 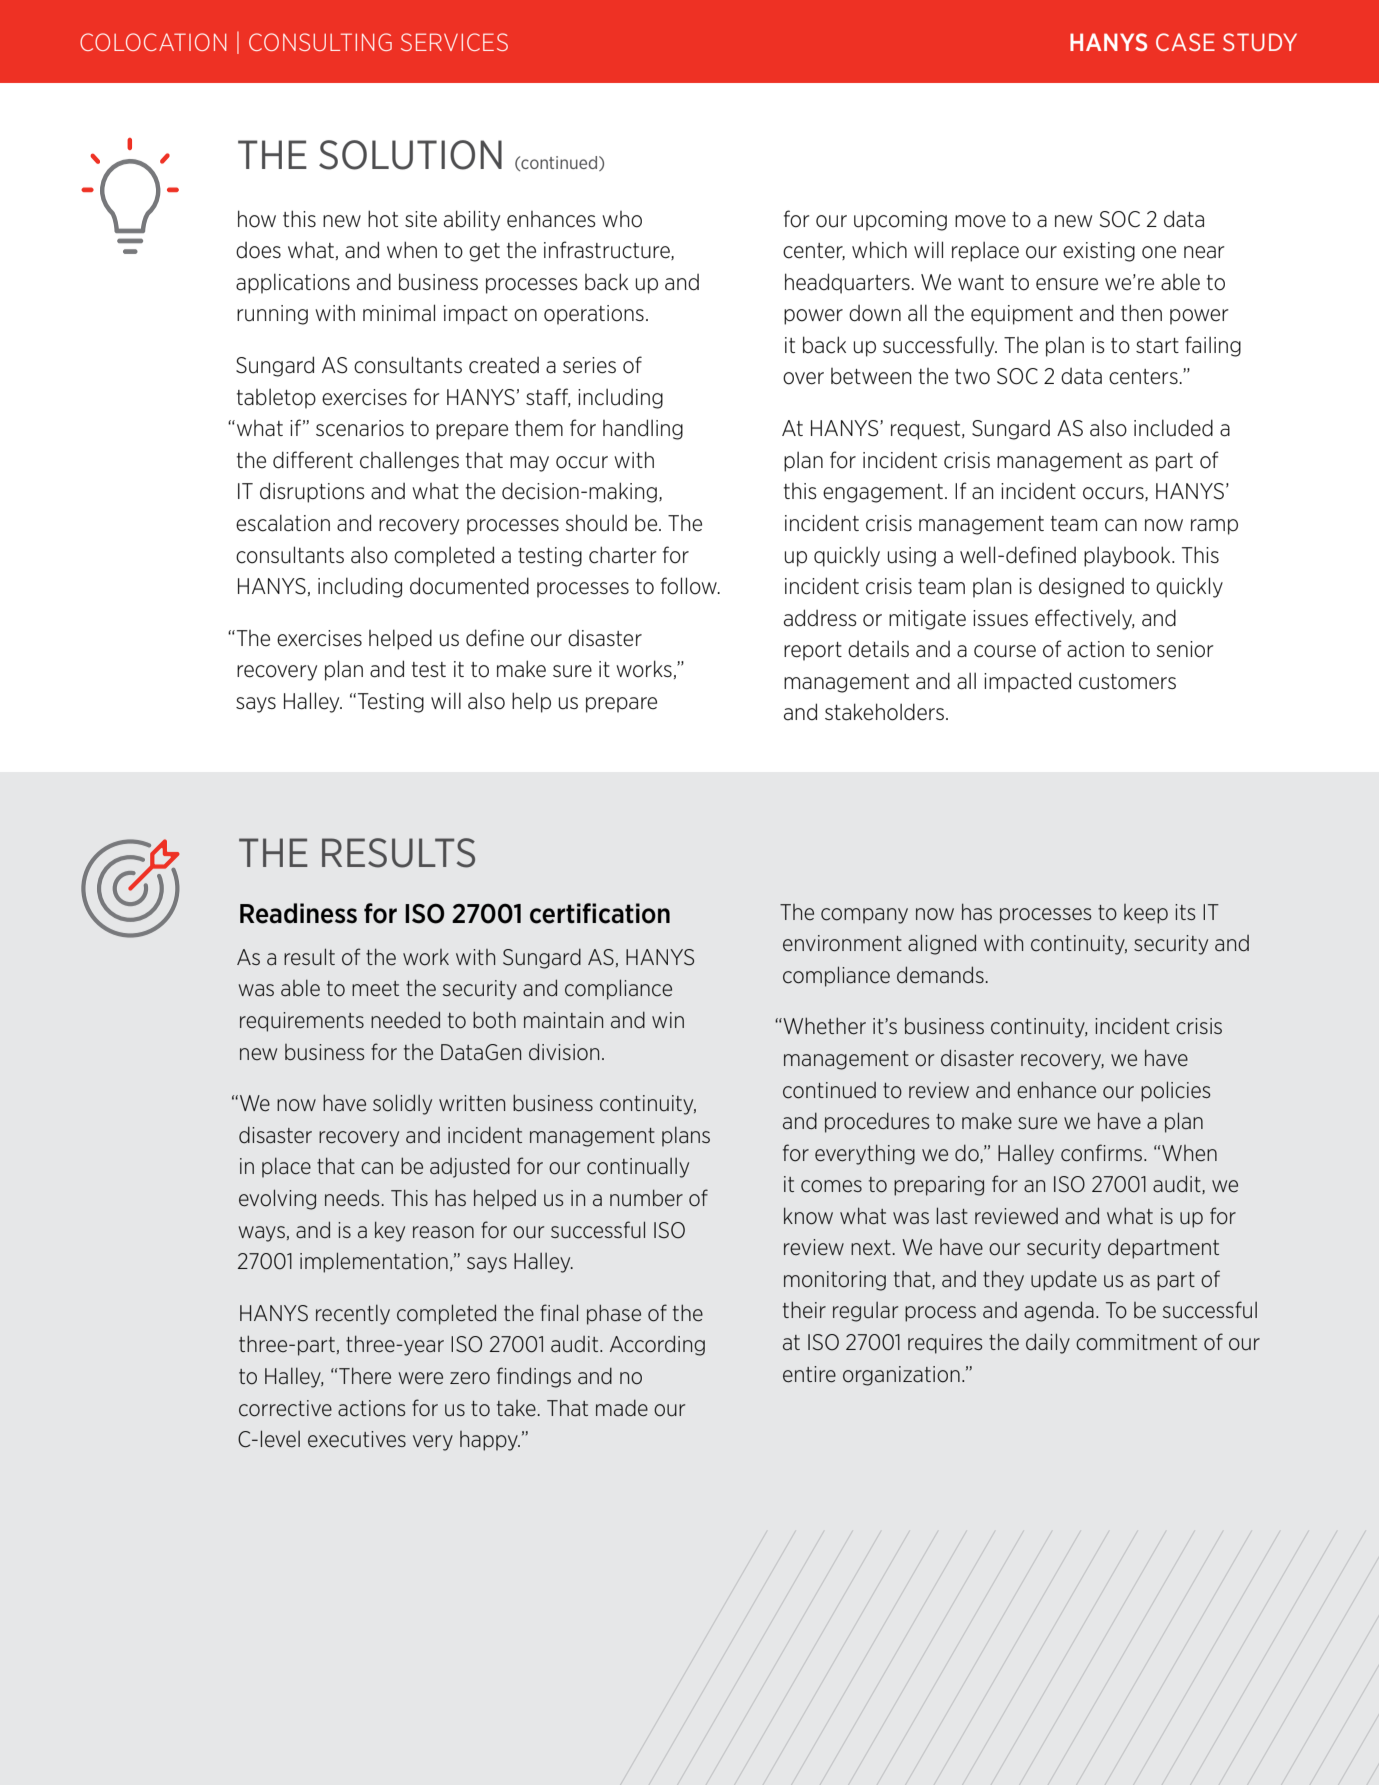 I want to click on CASE, so click(x=1185, y=42).
